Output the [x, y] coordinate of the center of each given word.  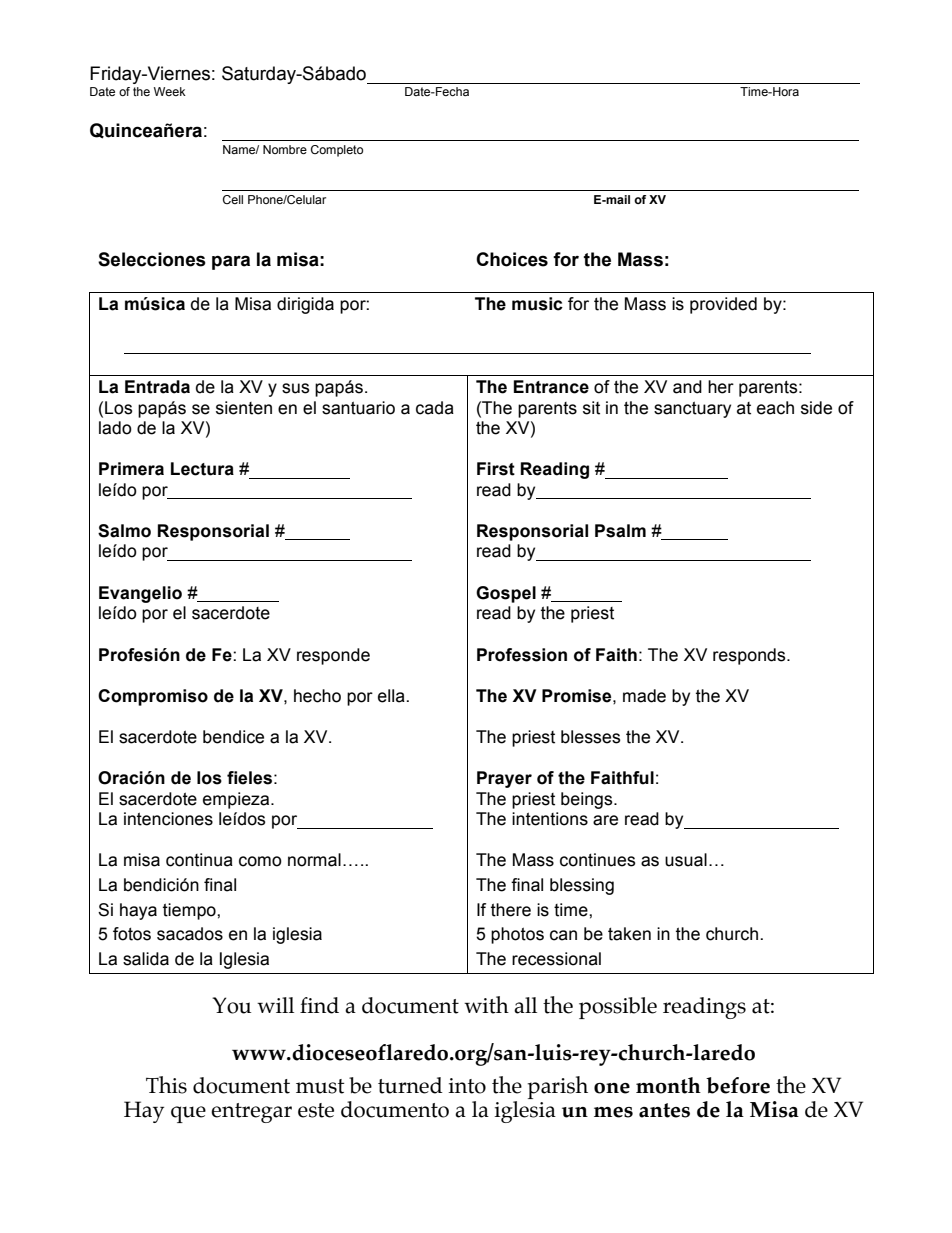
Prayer [504, 779]
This [166, 1085]
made [644, 696]
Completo [337, 151]
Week [170, 91]
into [467, 1086]
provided [723, 305]
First [496, 469]
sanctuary [692, 409]
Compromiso [153, 697]
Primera [131, 469]
